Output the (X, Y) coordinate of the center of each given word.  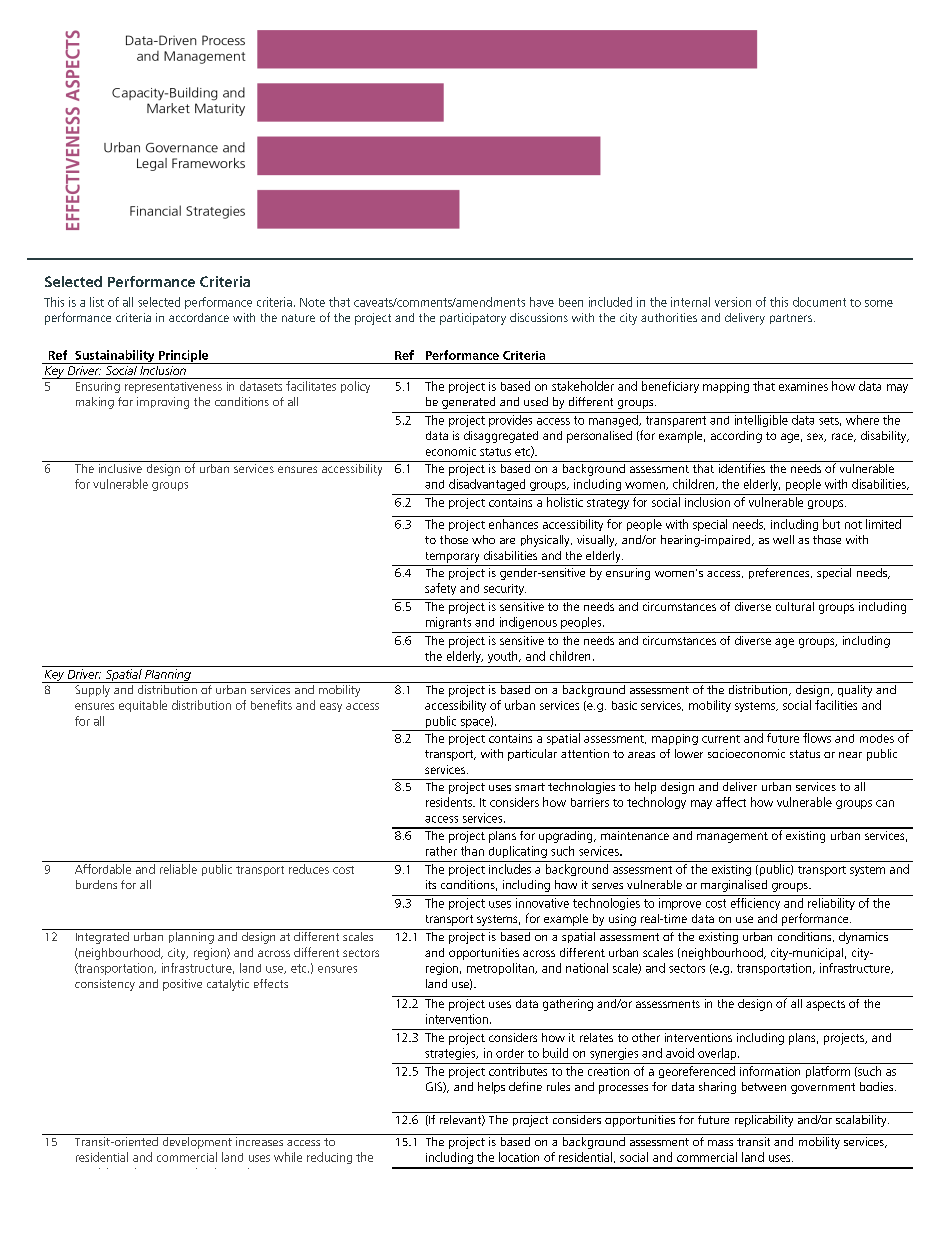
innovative (542, 903)
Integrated (102, 936)
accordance (199, 317)
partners (791, 319)
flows (817, 738)
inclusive (120, 467)
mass (720, 1143)
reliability (831, 904)
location (519, 1157)
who (483, 539)
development (197, 1141)
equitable (143, 706)
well (783, 539)
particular (532, 755)
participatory (473, 319)
